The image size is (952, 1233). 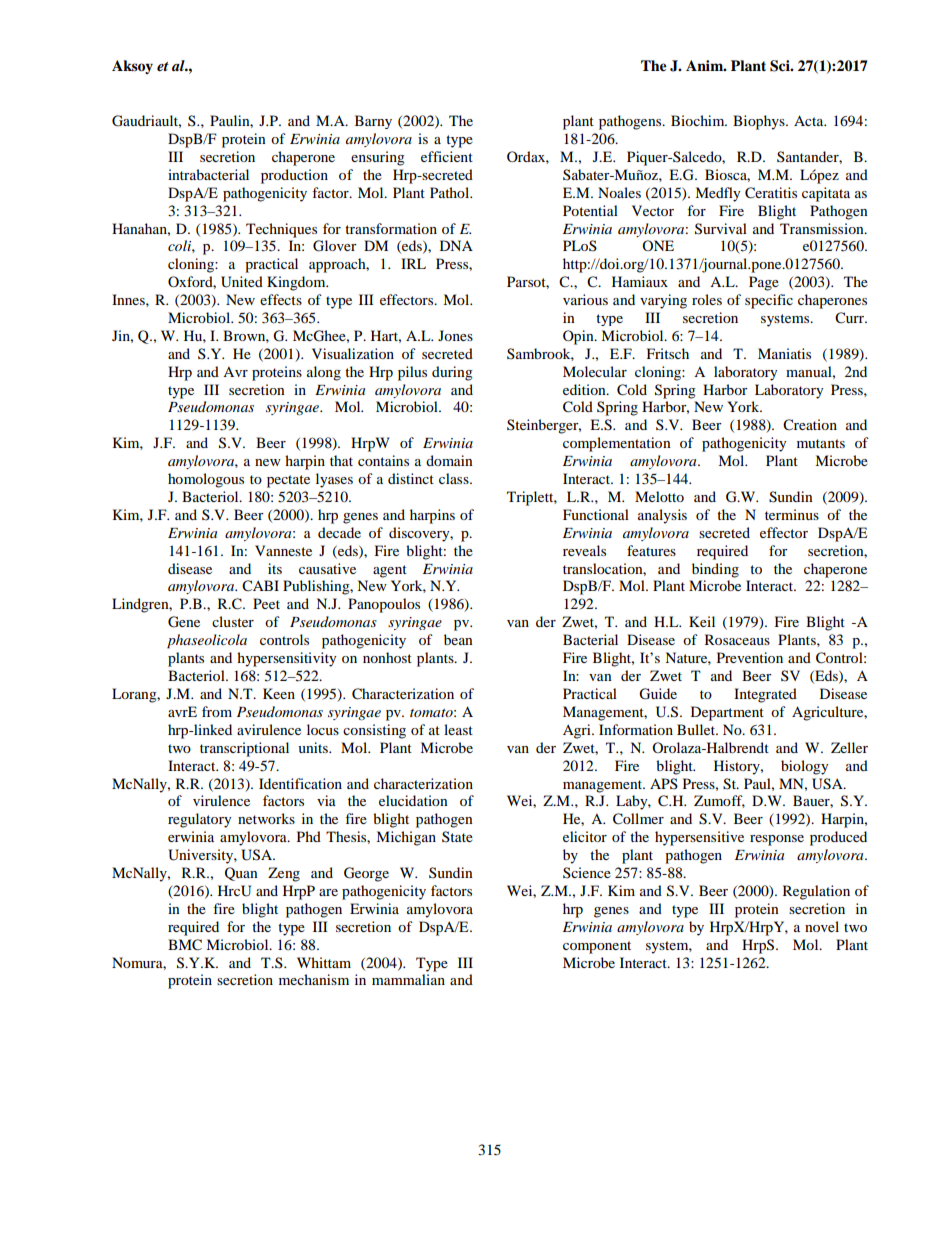 I want to click on Biophys, so click(x=760, y=122).
